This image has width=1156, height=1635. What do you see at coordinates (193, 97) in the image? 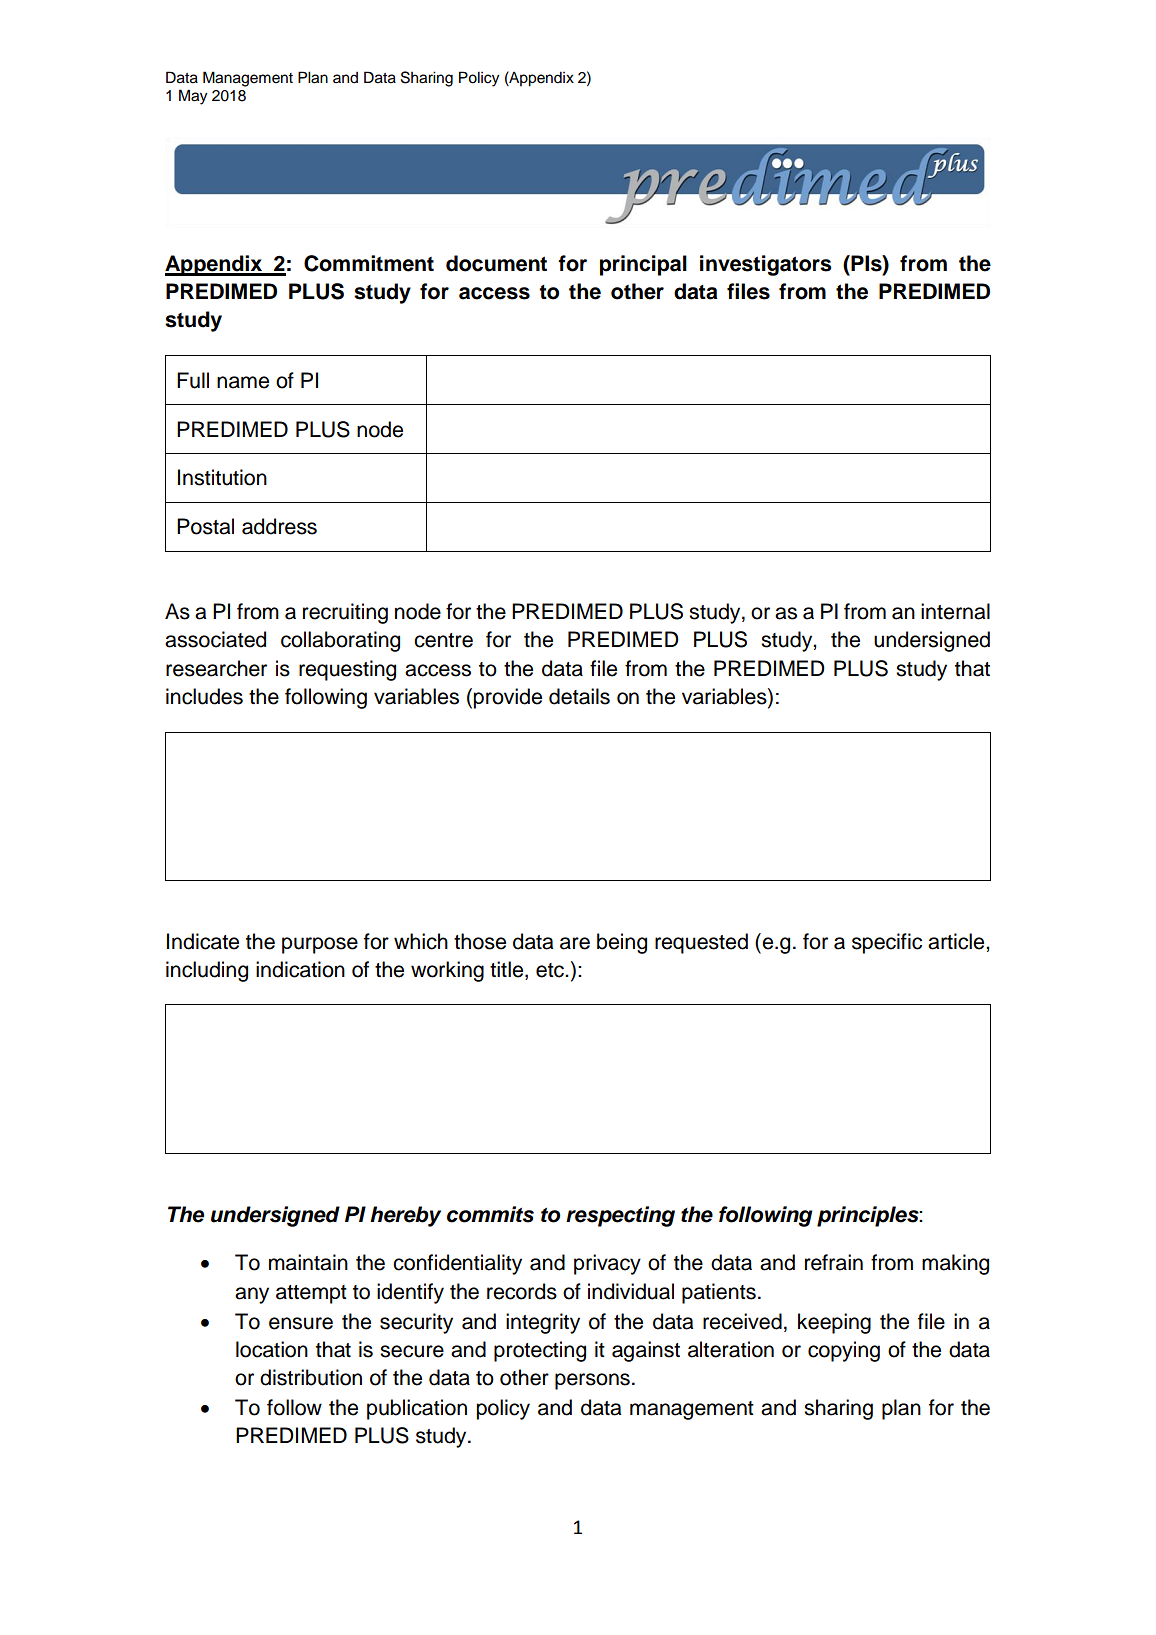
I see `May` at bounding box center [193, 97].
